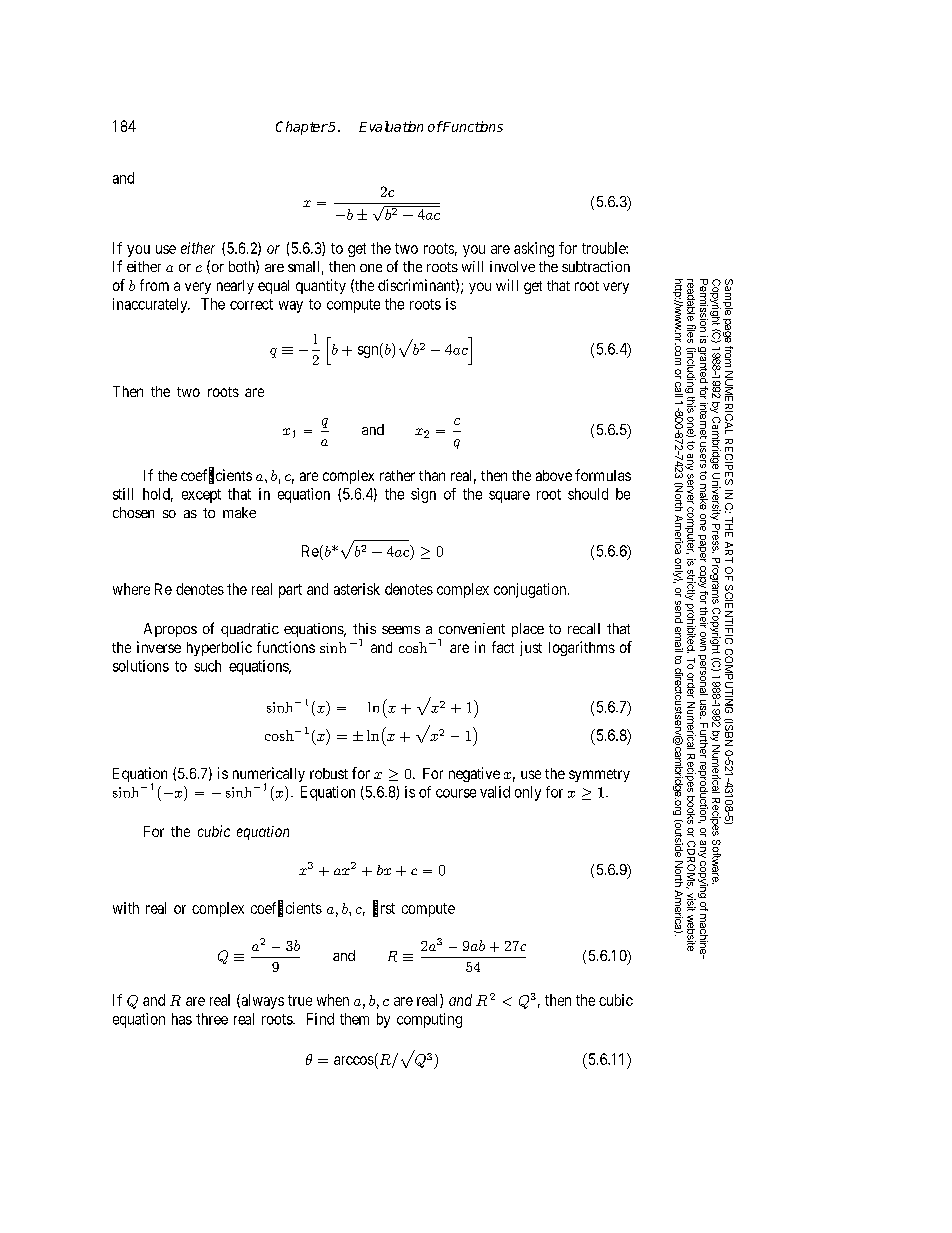 This image has height=1233, width=952. What do you see at coordinates (531, 590) in the image?
I see `conjugation` at bounding box center [531, 590].
